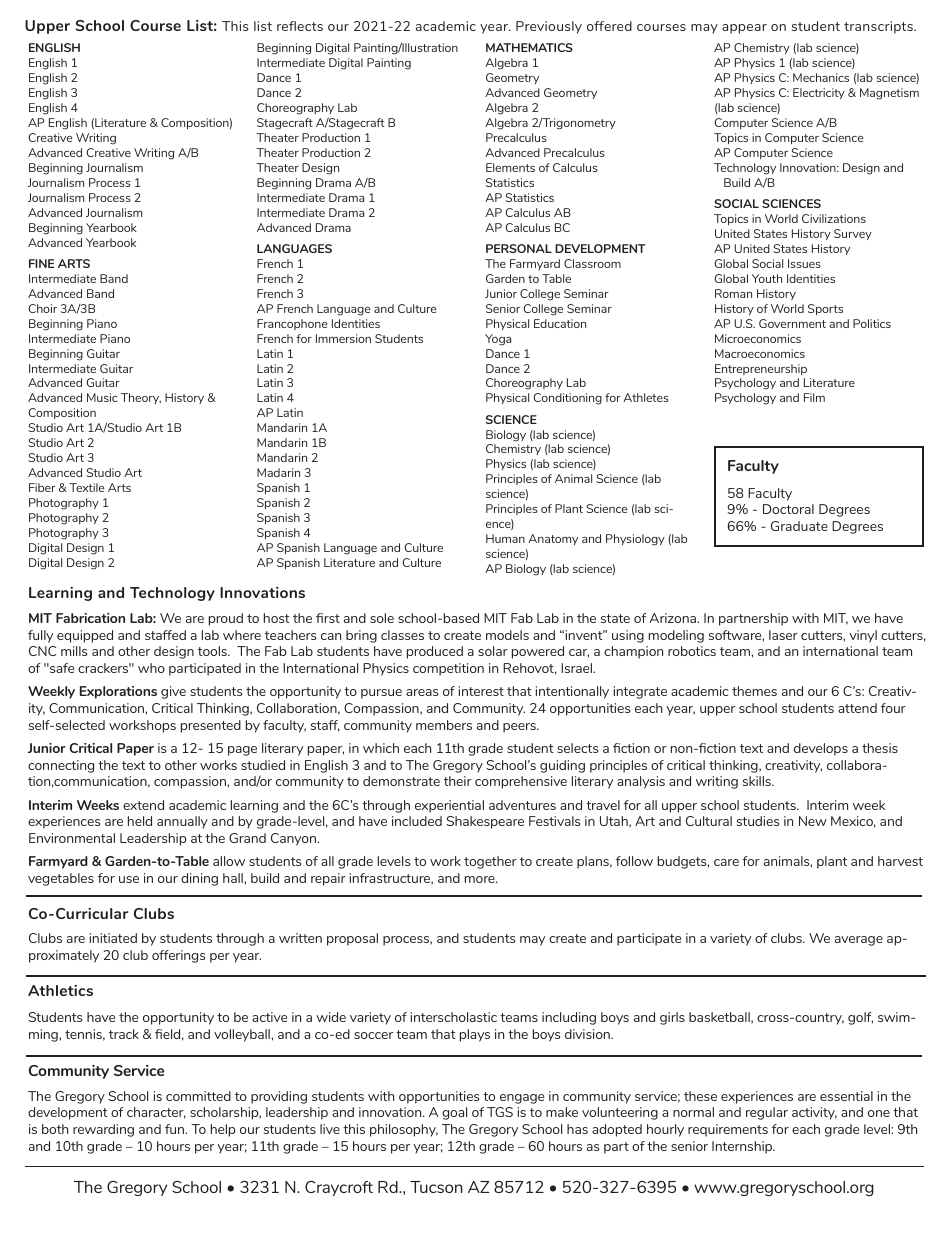 The width and height of the screenshot is (952, 1233). I want to click on equipped, so click(85, 636).
